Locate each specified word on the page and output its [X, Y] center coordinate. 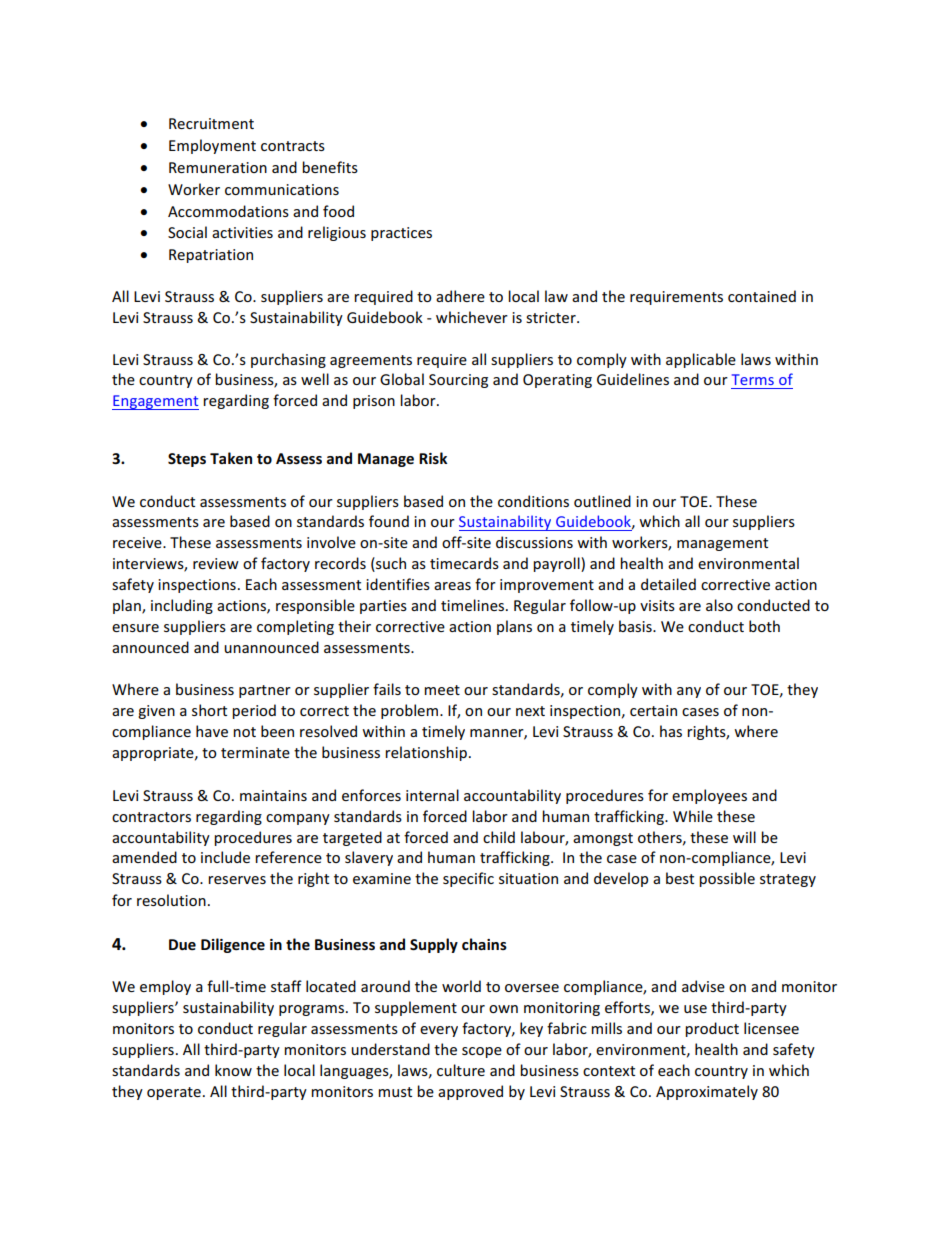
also [719, 605]
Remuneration [218, 167]
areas [452, 586]
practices [401, 234]
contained [762, 296]
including [182, 606]
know [233, 1070]
